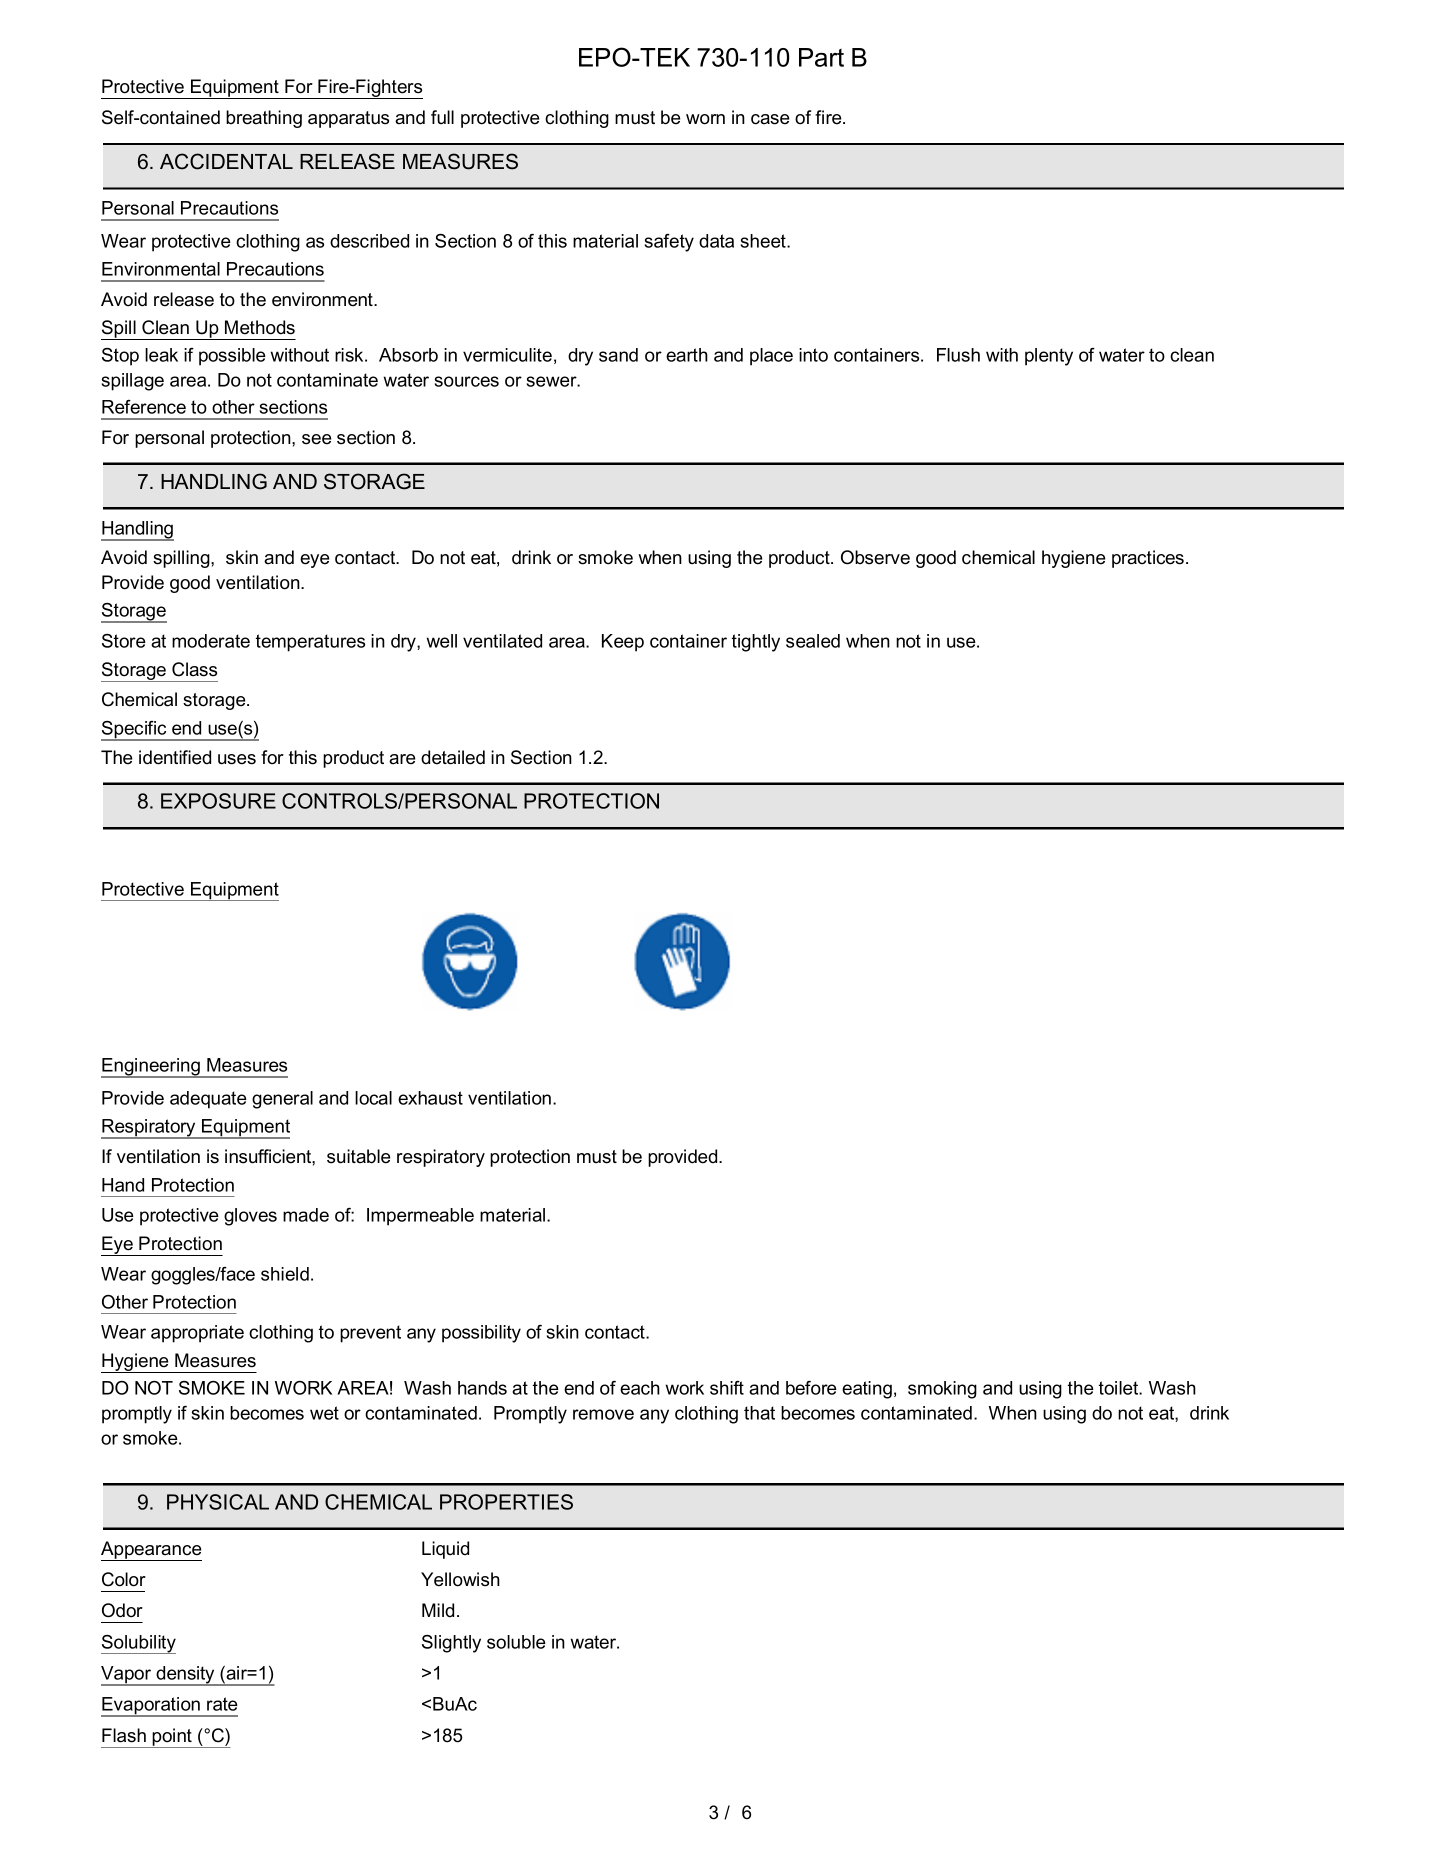  What do you see at coordinates (623, 643) in the page?
I see `Keep` at bounding box center [623, 643].
